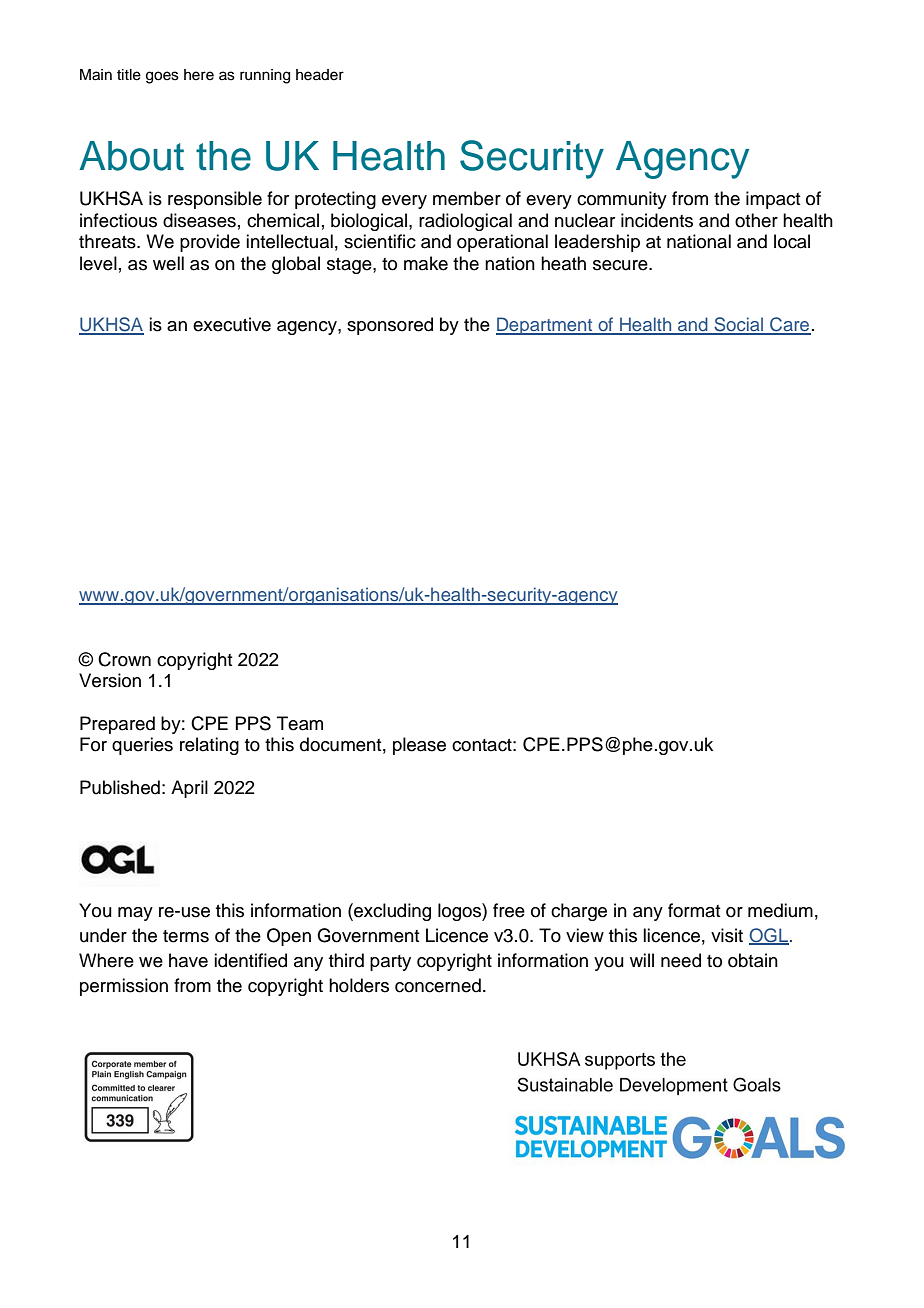 Image resolution: width=924 pixels, height=1308 pixels. I want to click on Crown, so click(124, 659).
